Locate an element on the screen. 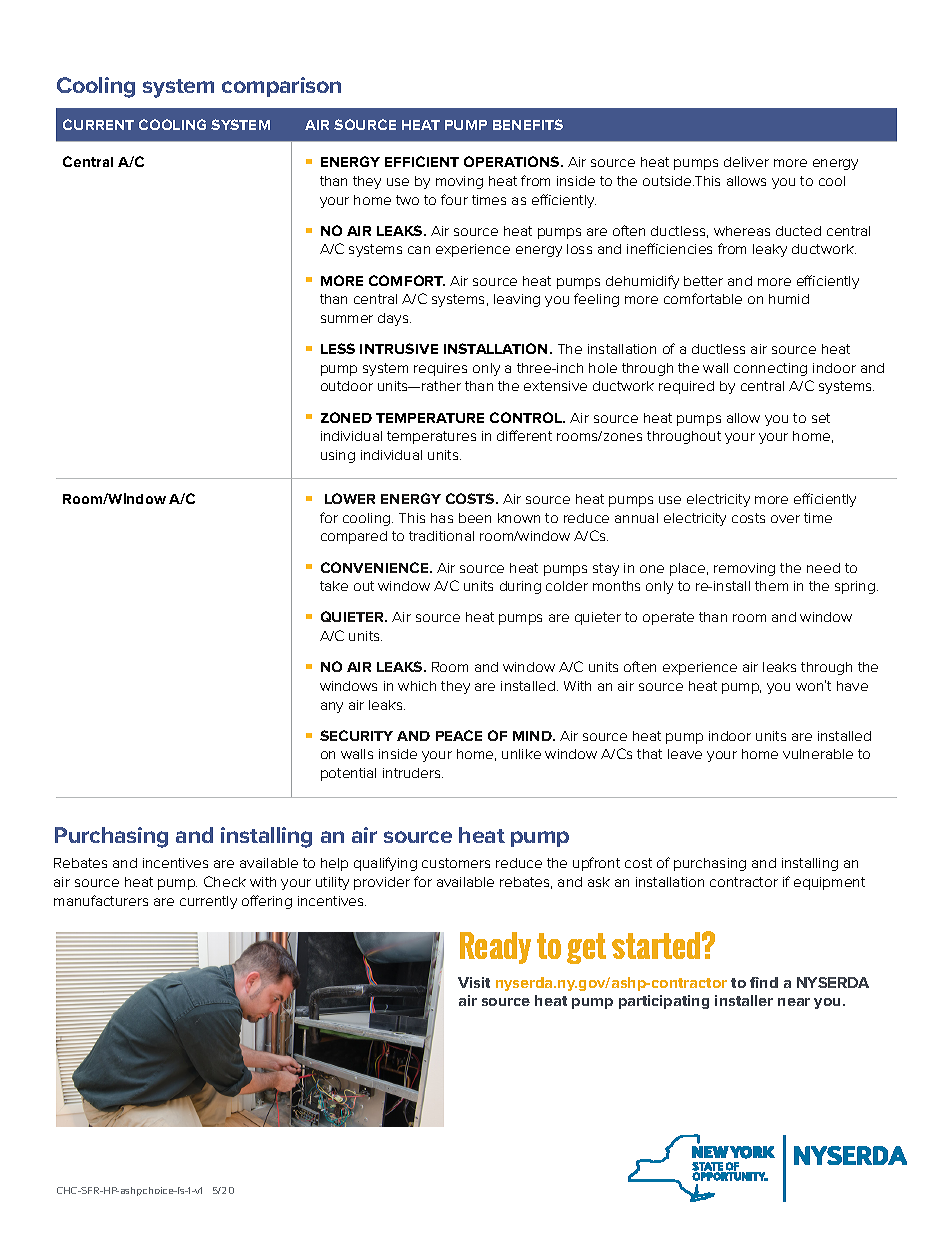 The image size is (952, 1233). vulnerable is located at coordinates (818, 754).
